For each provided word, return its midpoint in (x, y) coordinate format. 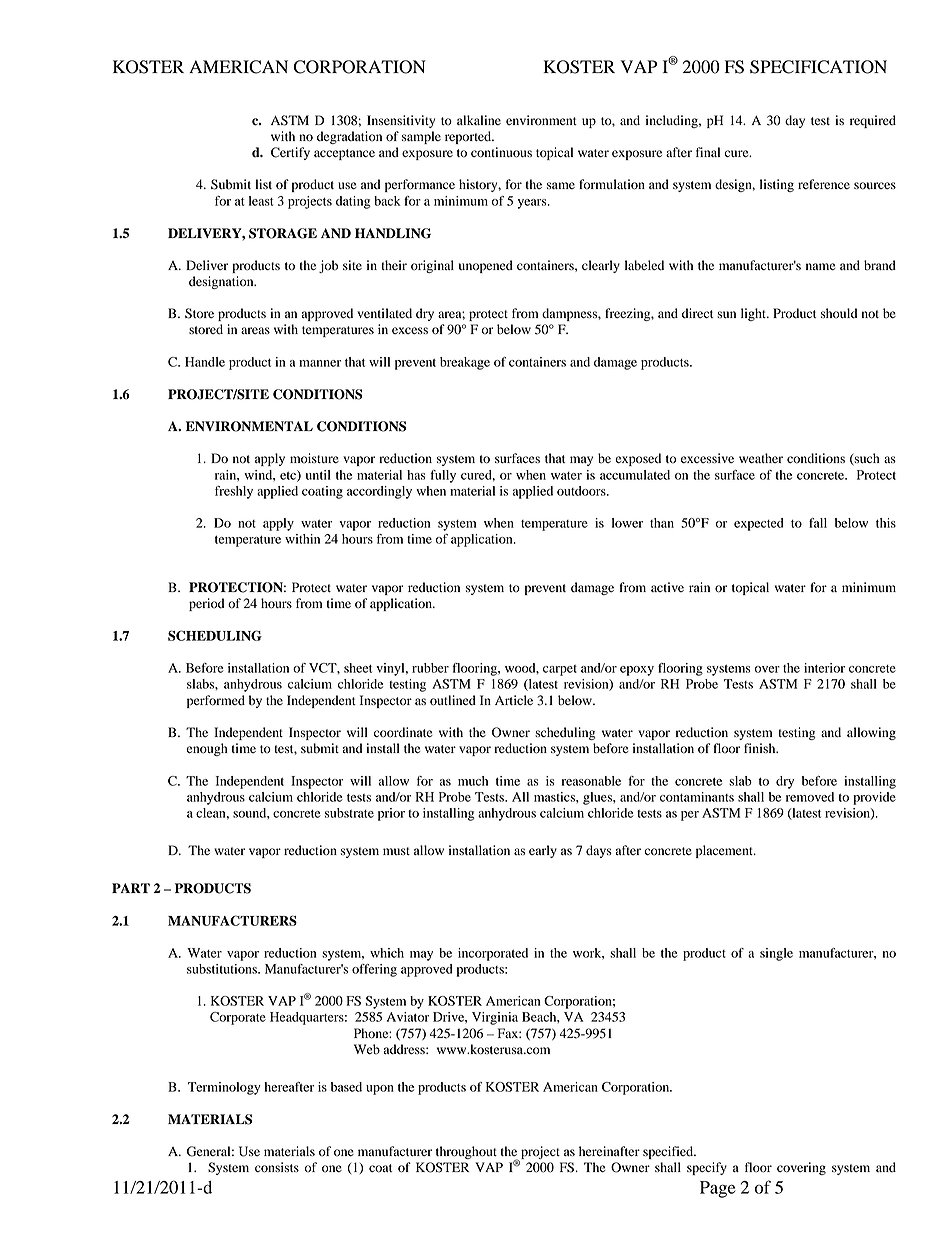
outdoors (582, 491)
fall (818, 523)
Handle (205, 362)
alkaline (479, 120)
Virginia (495, 1018)
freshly (234, 492)
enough (207, 749)
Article (514, 700)
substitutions (223, 969)
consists (277, 1167)
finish (761, 748)
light (754, 314)
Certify (290, 153)
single (776, 954)
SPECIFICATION (818, 67)
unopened (486, 266)
